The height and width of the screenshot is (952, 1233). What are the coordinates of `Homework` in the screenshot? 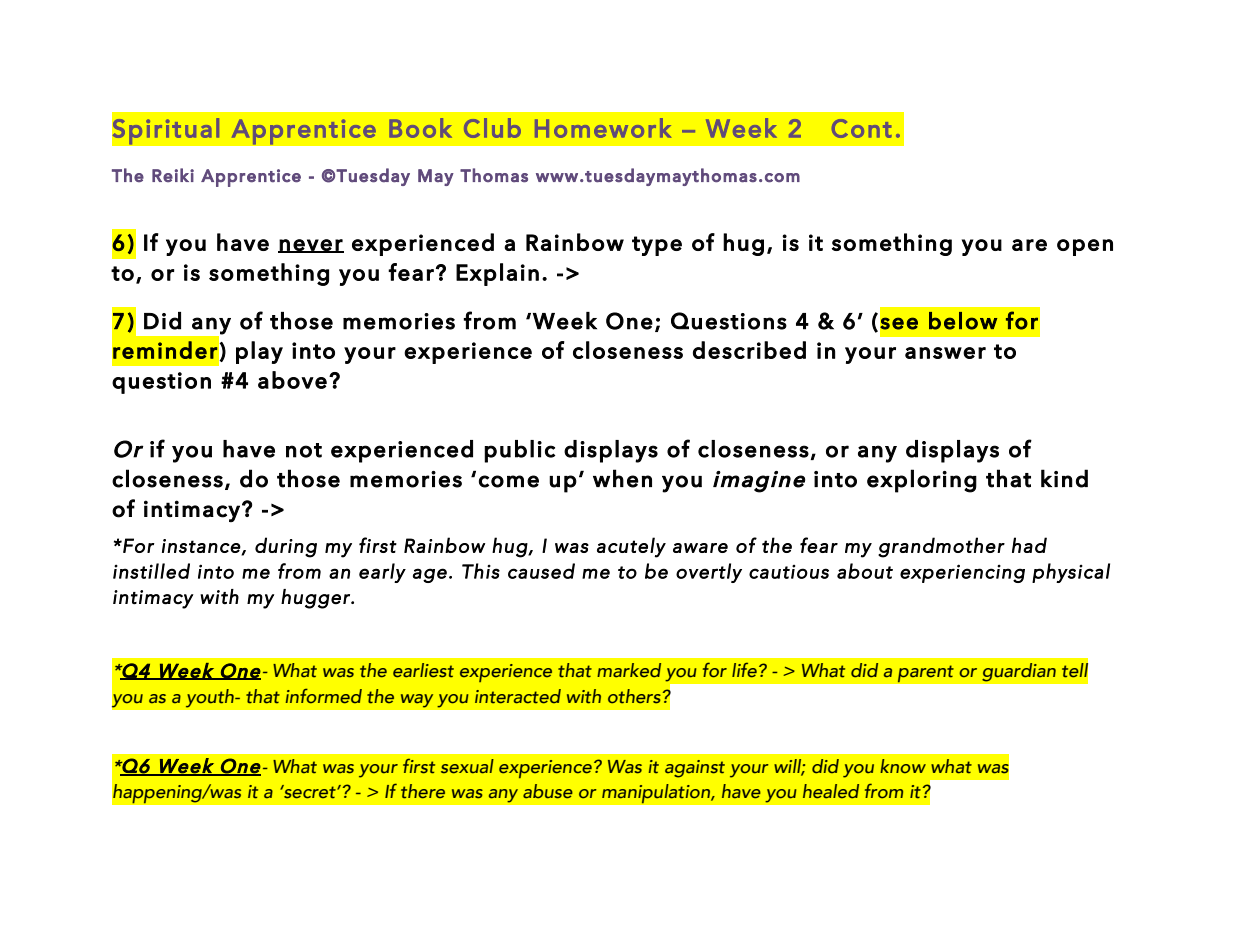 It's located at (603, 128).
